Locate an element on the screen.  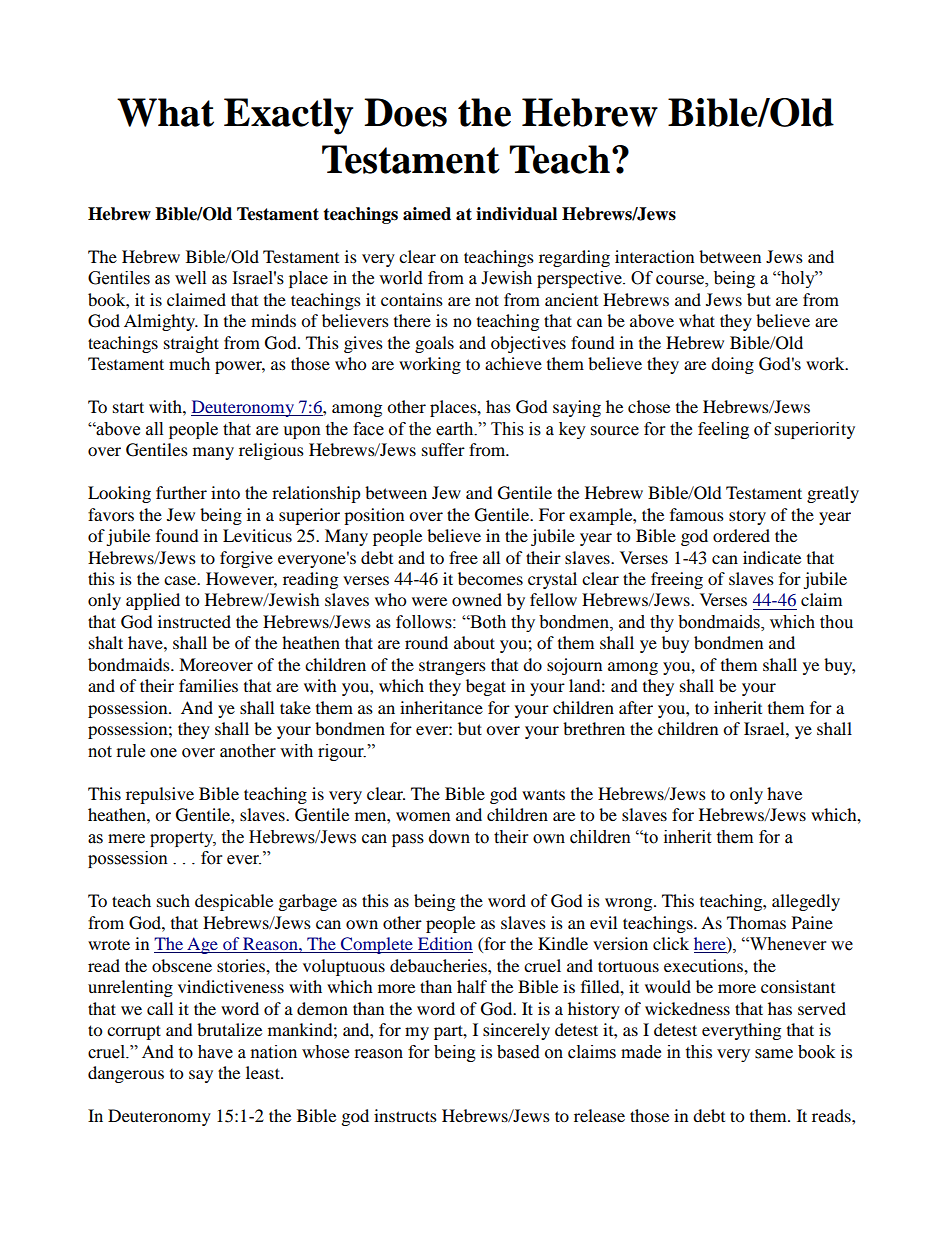
dangerous is located at coordinates (126, 1074).
